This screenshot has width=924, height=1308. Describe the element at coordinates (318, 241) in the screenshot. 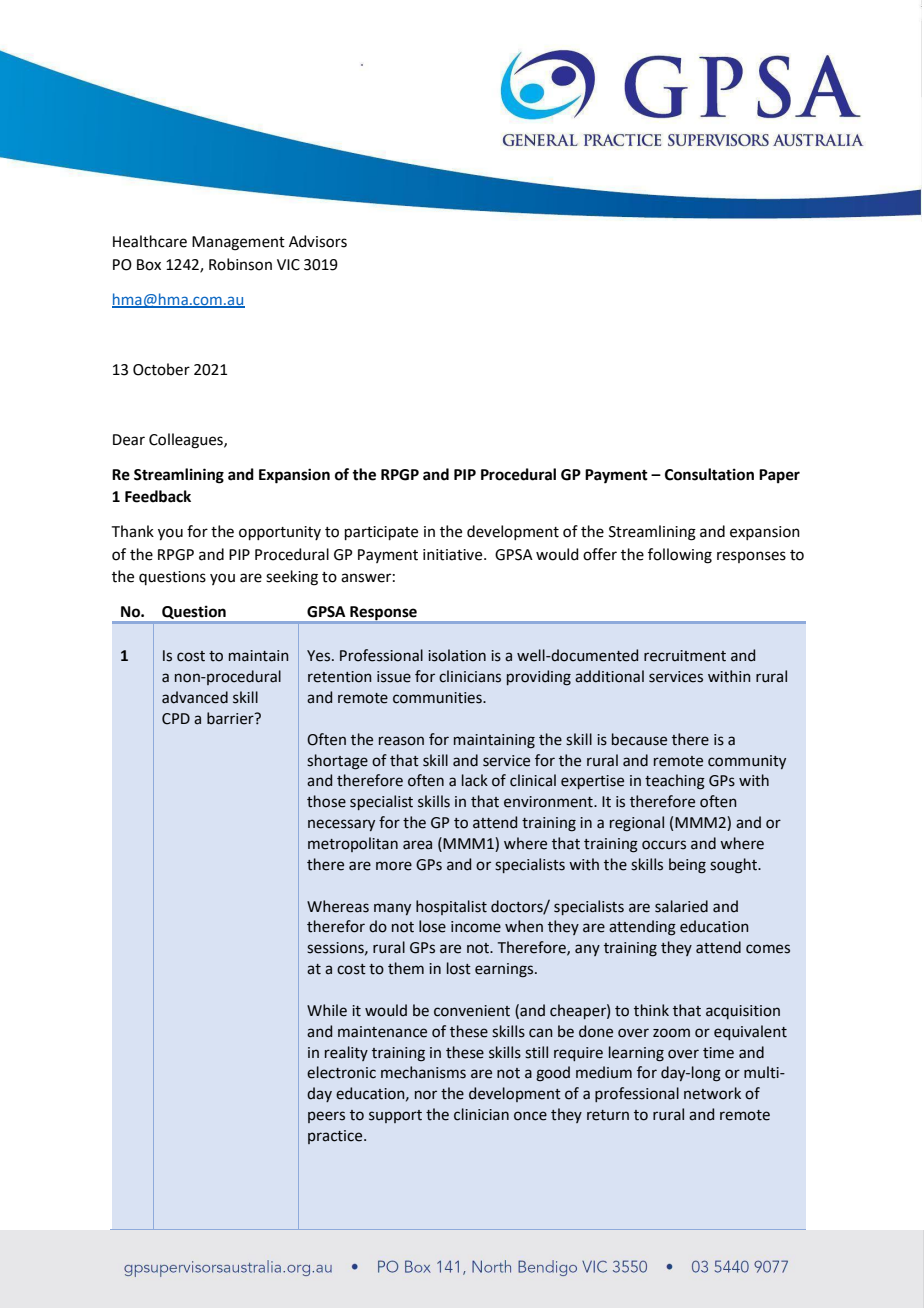

I see `Advisors` at that location.
